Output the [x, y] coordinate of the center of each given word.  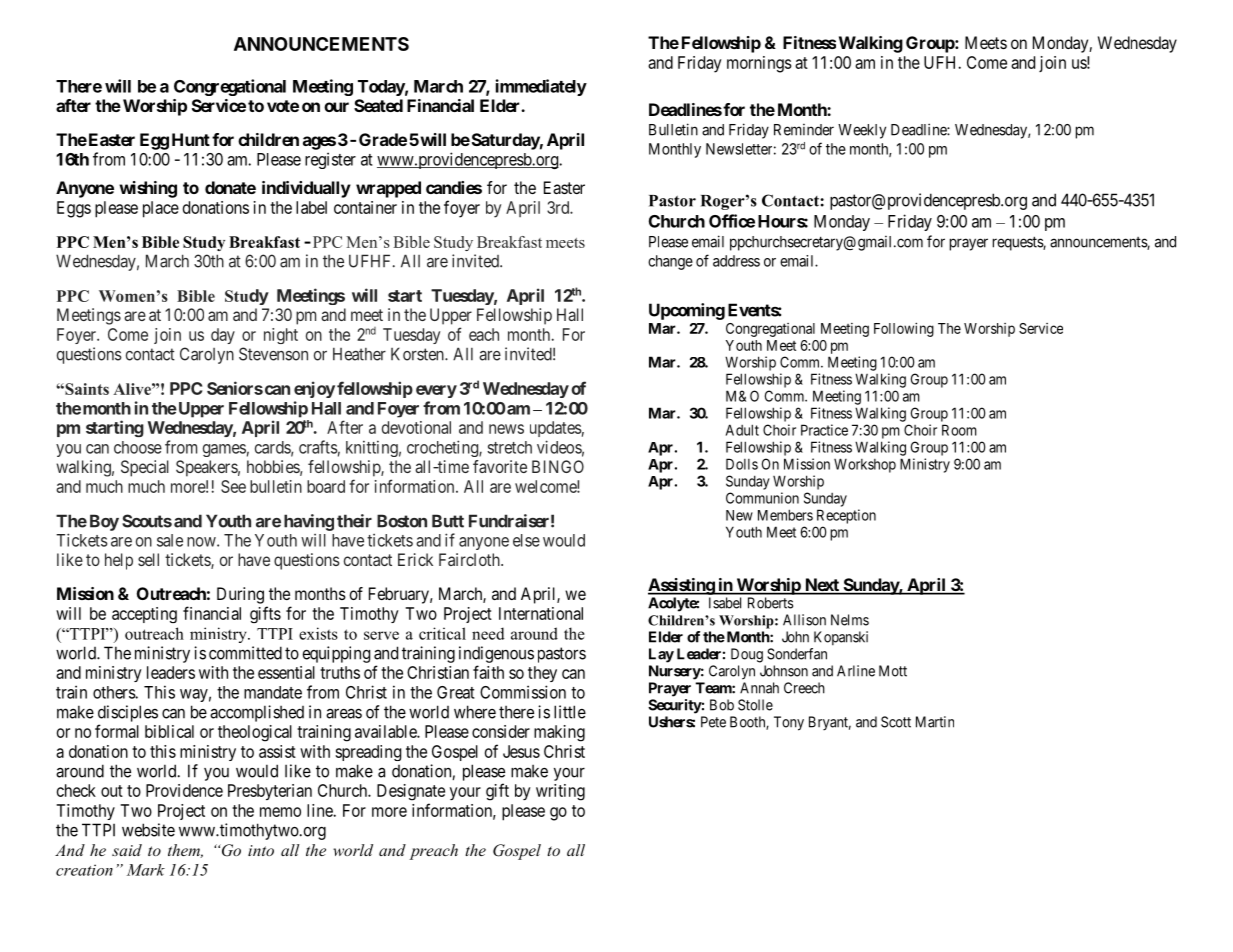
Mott [893, 671]
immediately [541, 87]
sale [170, 540]
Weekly [862, 131]
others [114, 692]
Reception [846, 516]
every [436, 391]
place [161, 209]
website [148, 830]
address [736, 261]
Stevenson [273, 354]
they [542, 674]
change [670, 262]
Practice [824, 430]
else [526, 540]
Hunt [191, 139]
